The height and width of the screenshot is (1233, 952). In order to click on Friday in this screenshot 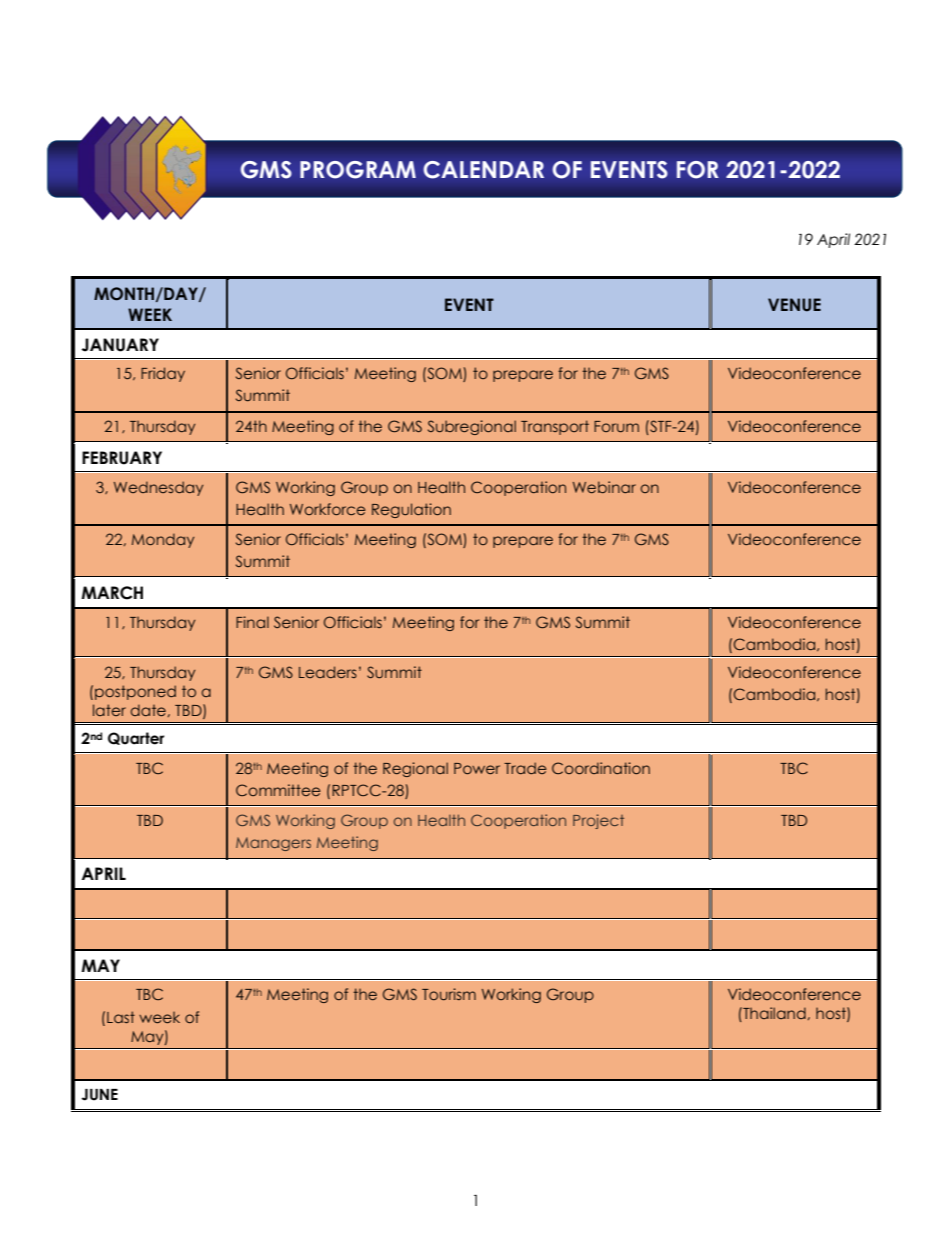, I will do `click(163, 374)`.
